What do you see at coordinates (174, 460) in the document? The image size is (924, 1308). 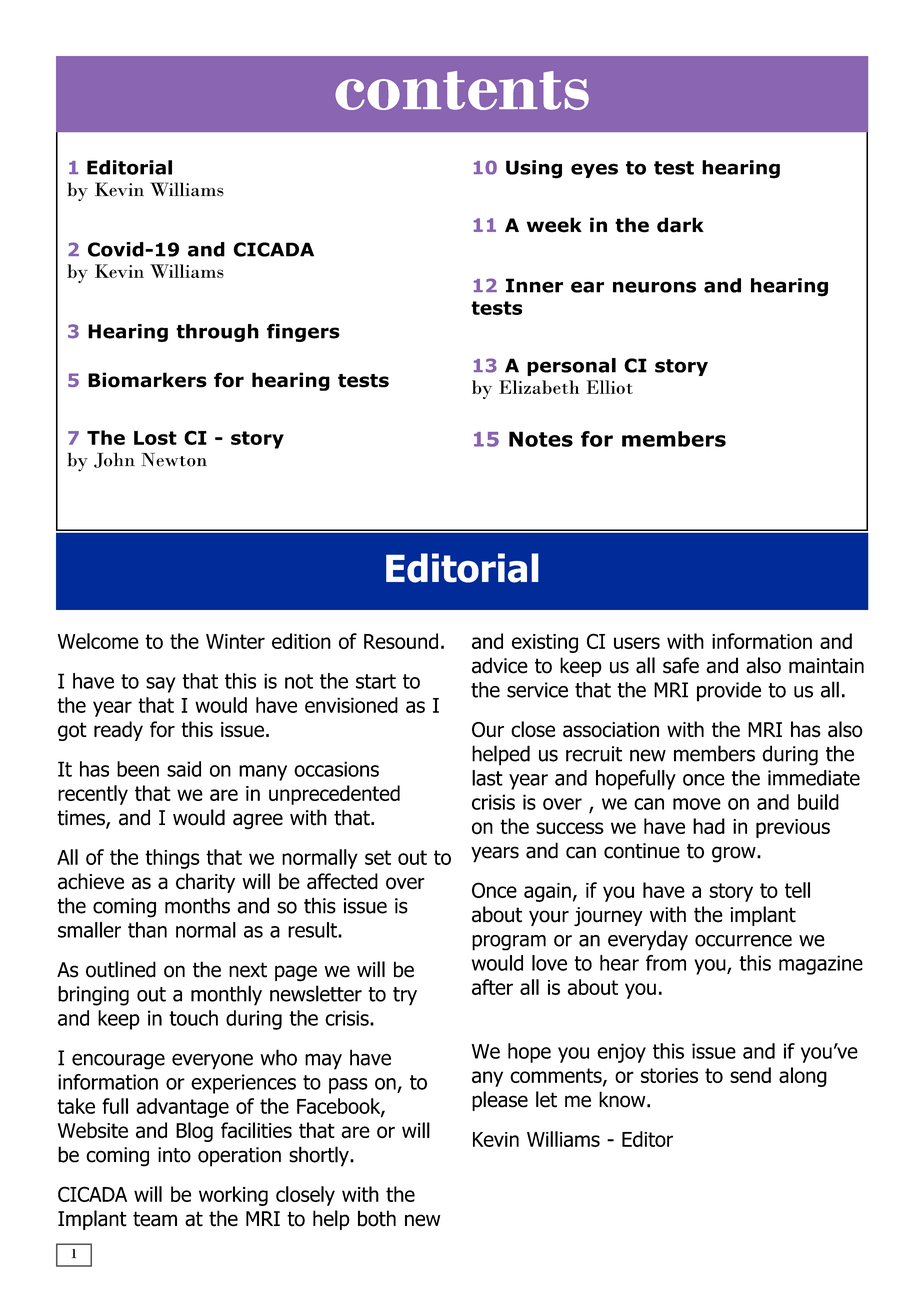 I see `Newton` at bounding box center [174, 460].
